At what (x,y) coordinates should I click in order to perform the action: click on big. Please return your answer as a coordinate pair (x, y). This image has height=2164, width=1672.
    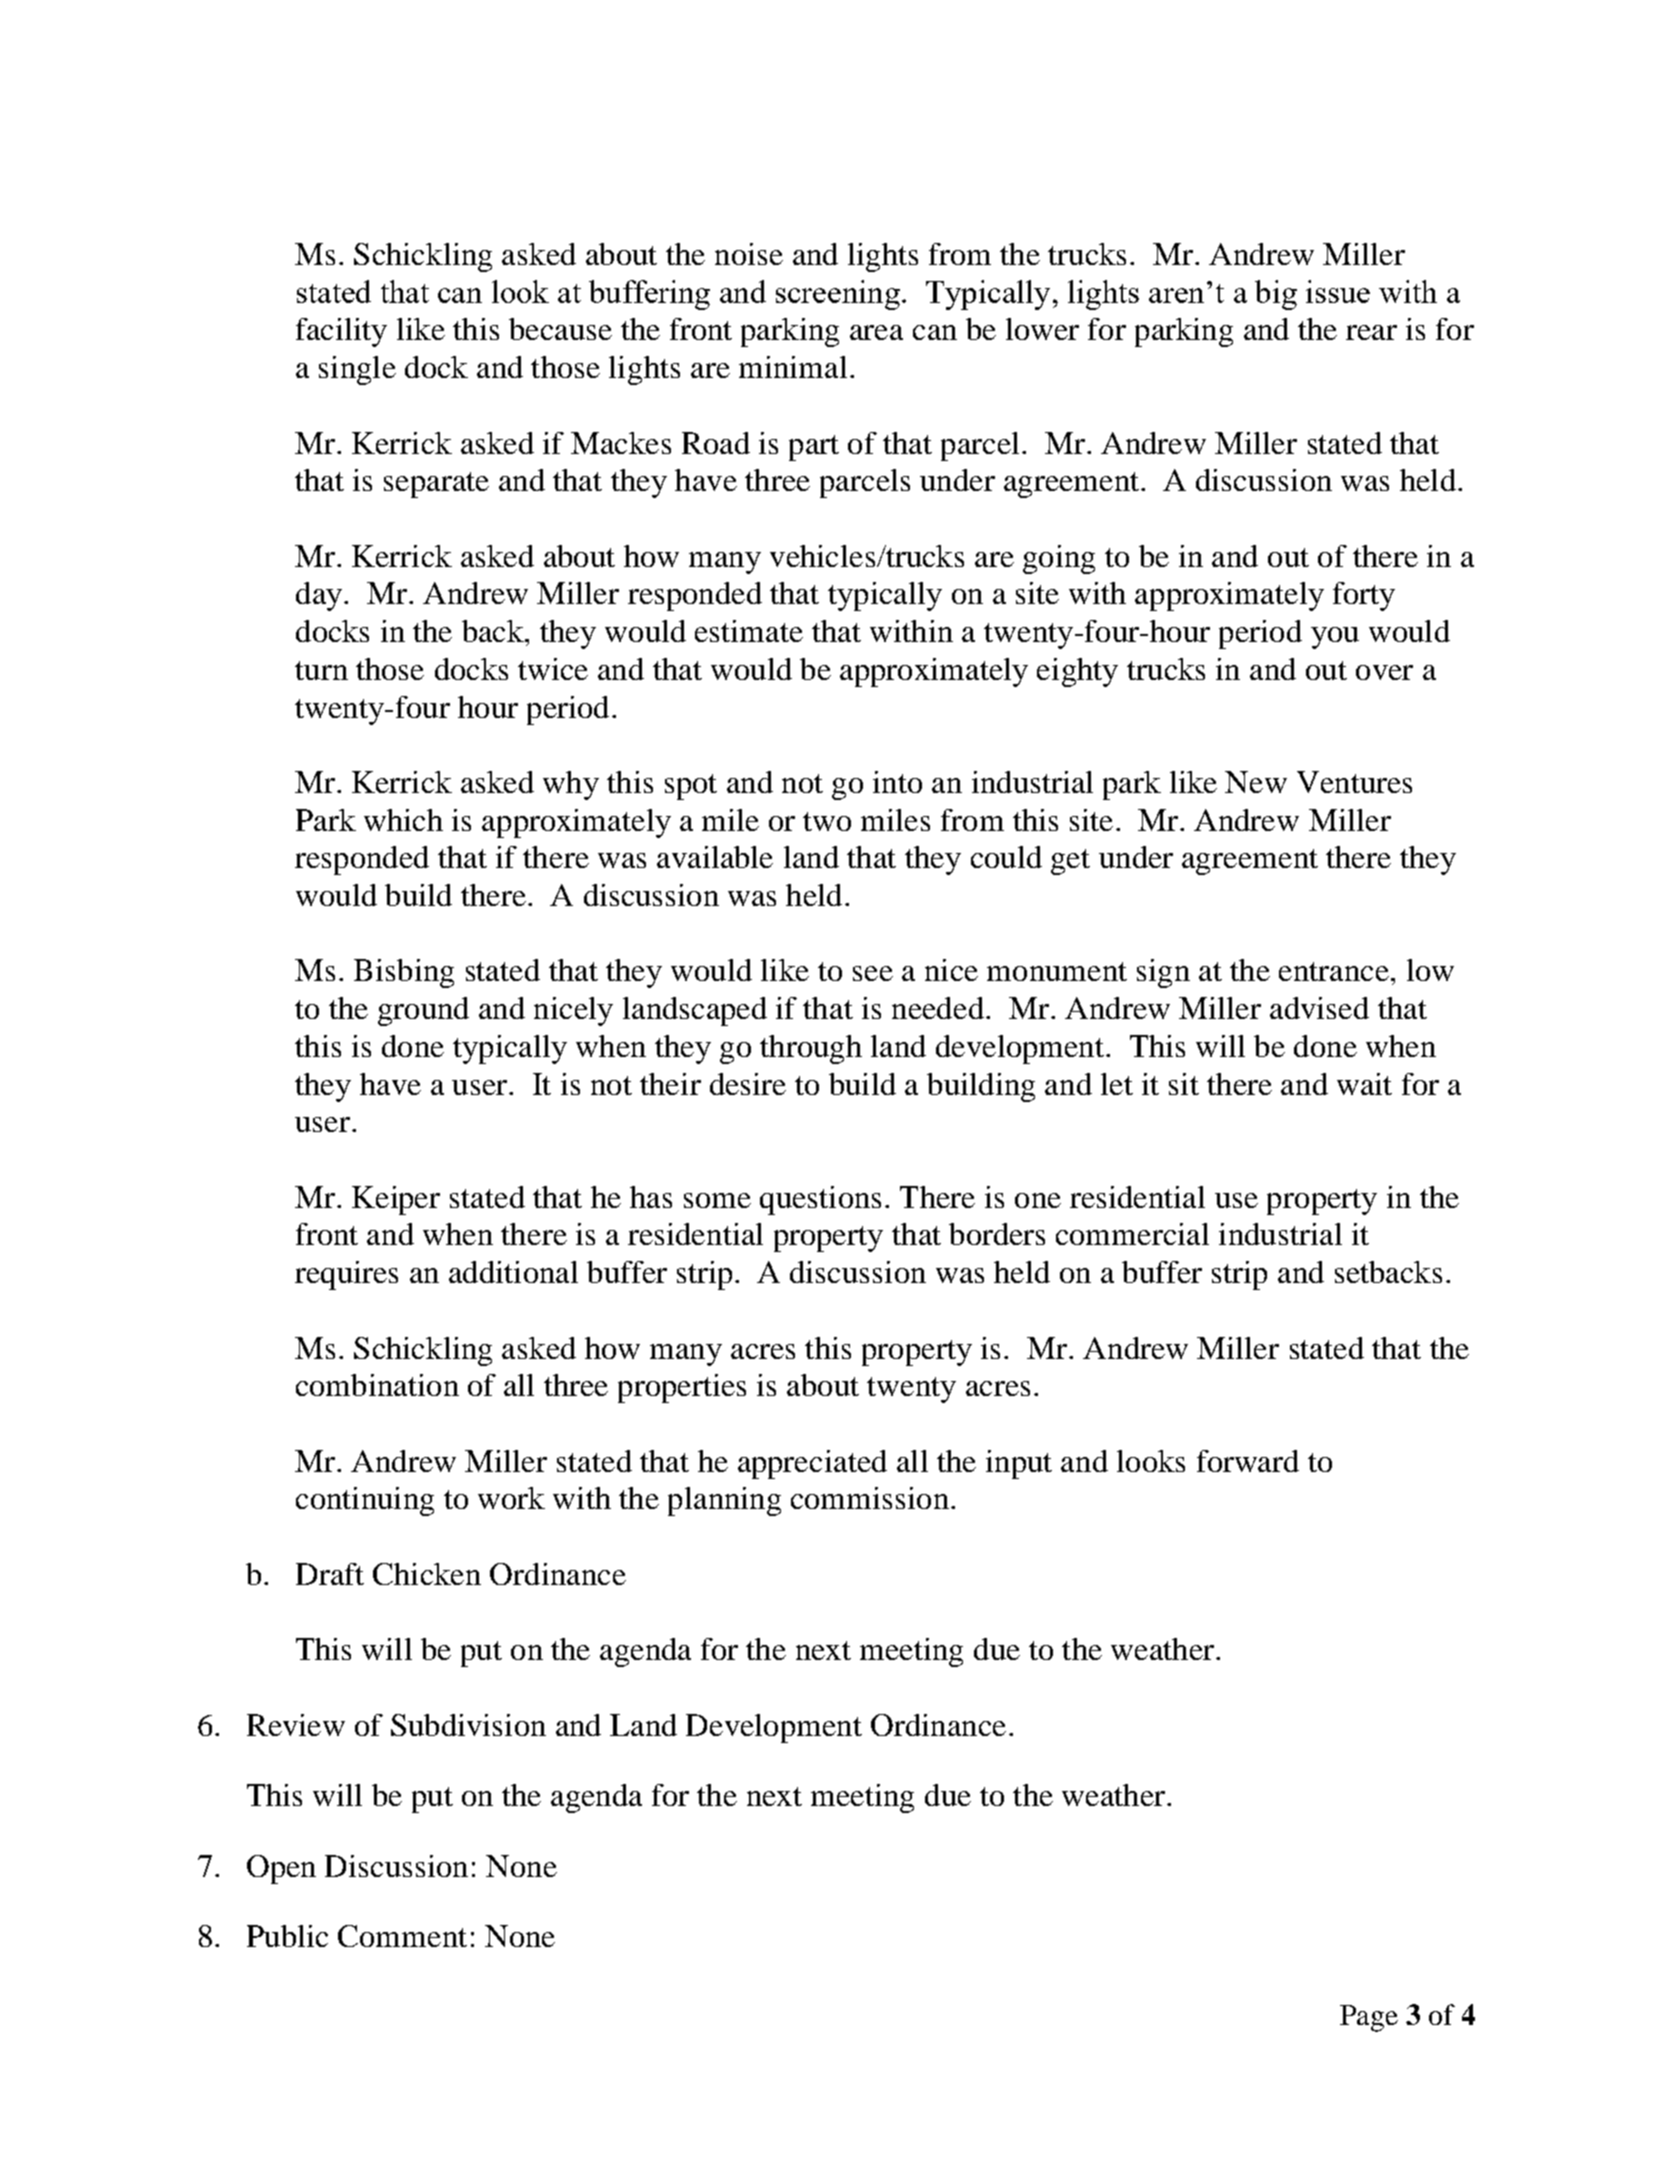
    Looking at the image, I should click on (1276, 295).
